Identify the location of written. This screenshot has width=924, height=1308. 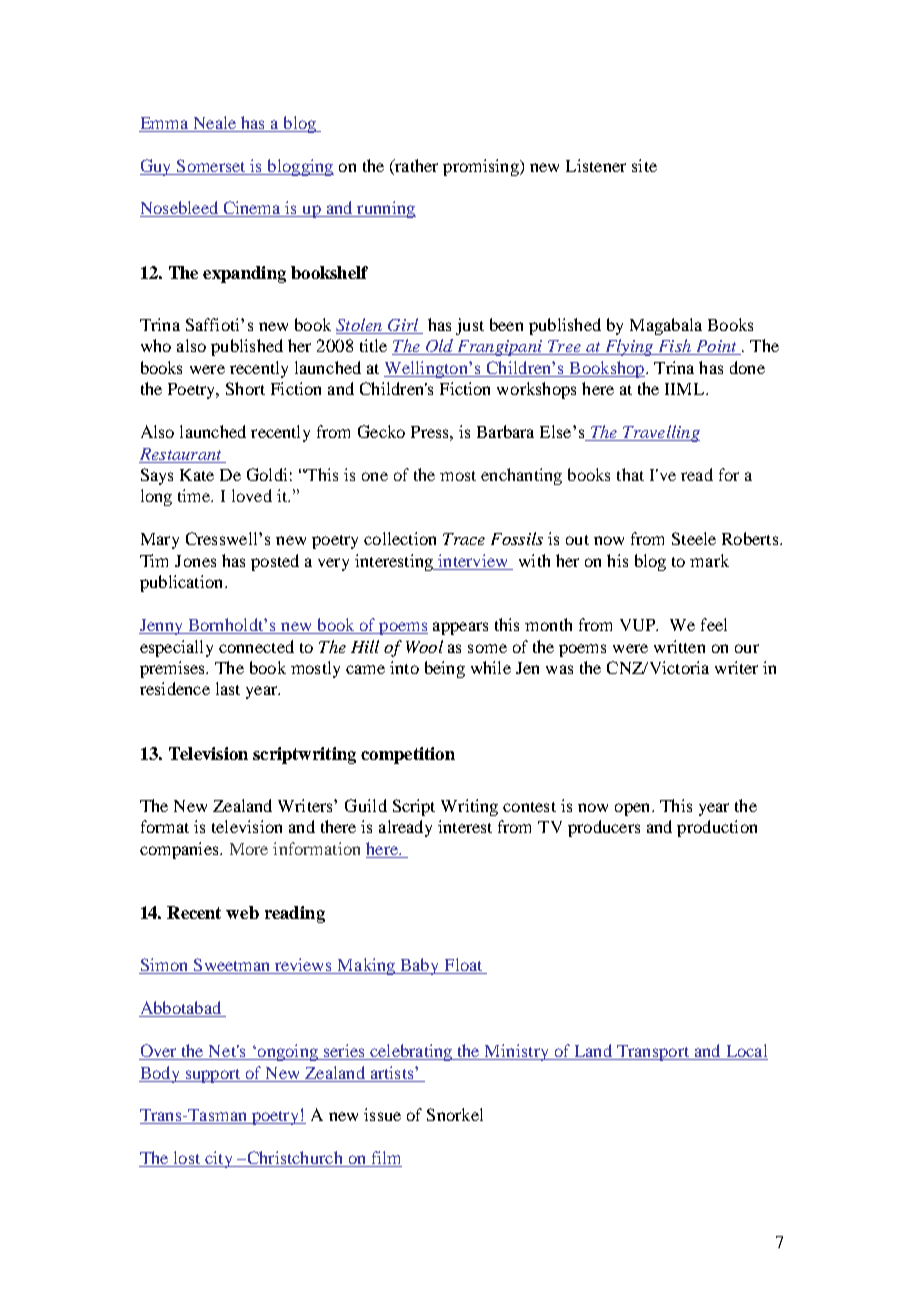
(679, 646).
